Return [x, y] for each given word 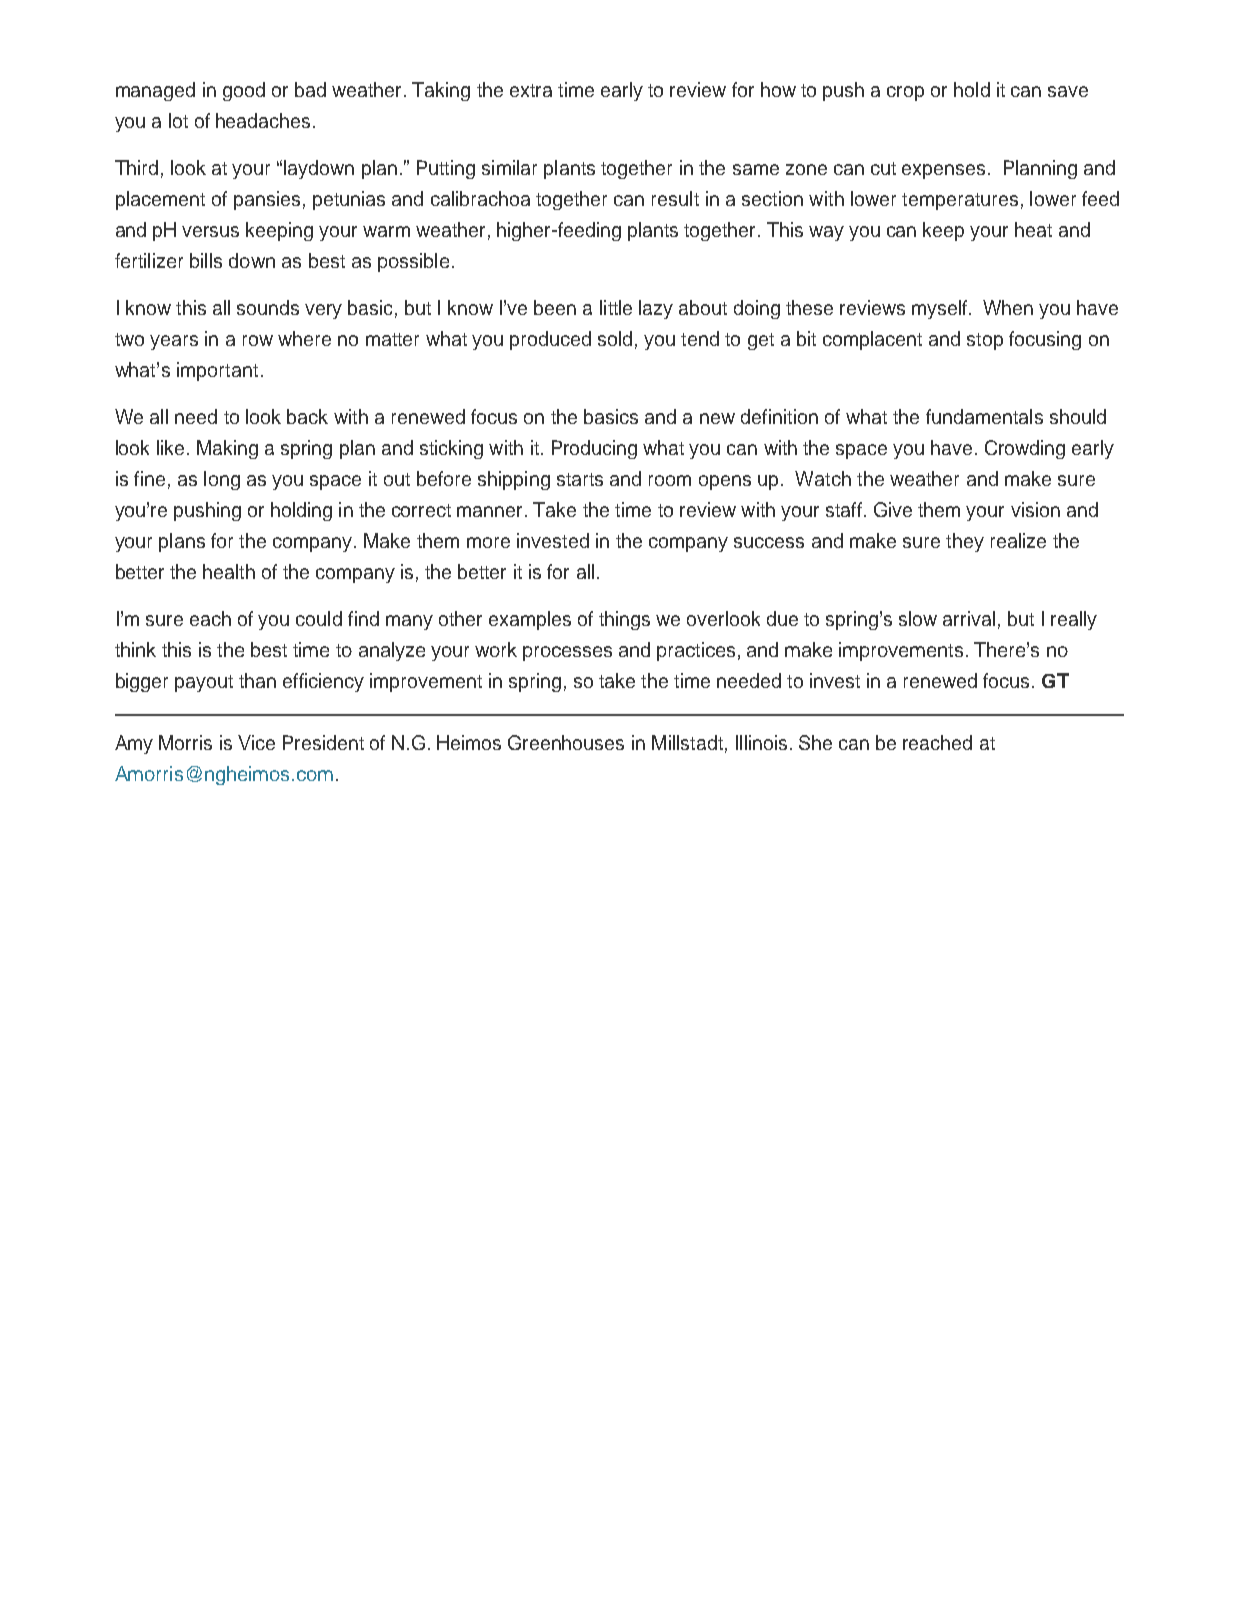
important [217, 371]
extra [531, 90]
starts [580, 479]
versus [210, 231]
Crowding [1025, 449]
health [229, 571]
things [624, 620]
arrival [969, 618]
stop [985, 341]
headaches [263, 120]
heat [1033, 229]
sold [615, 338]
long [222, 480]
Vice [256, 742]
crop [905, 93]
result [675, 198]
